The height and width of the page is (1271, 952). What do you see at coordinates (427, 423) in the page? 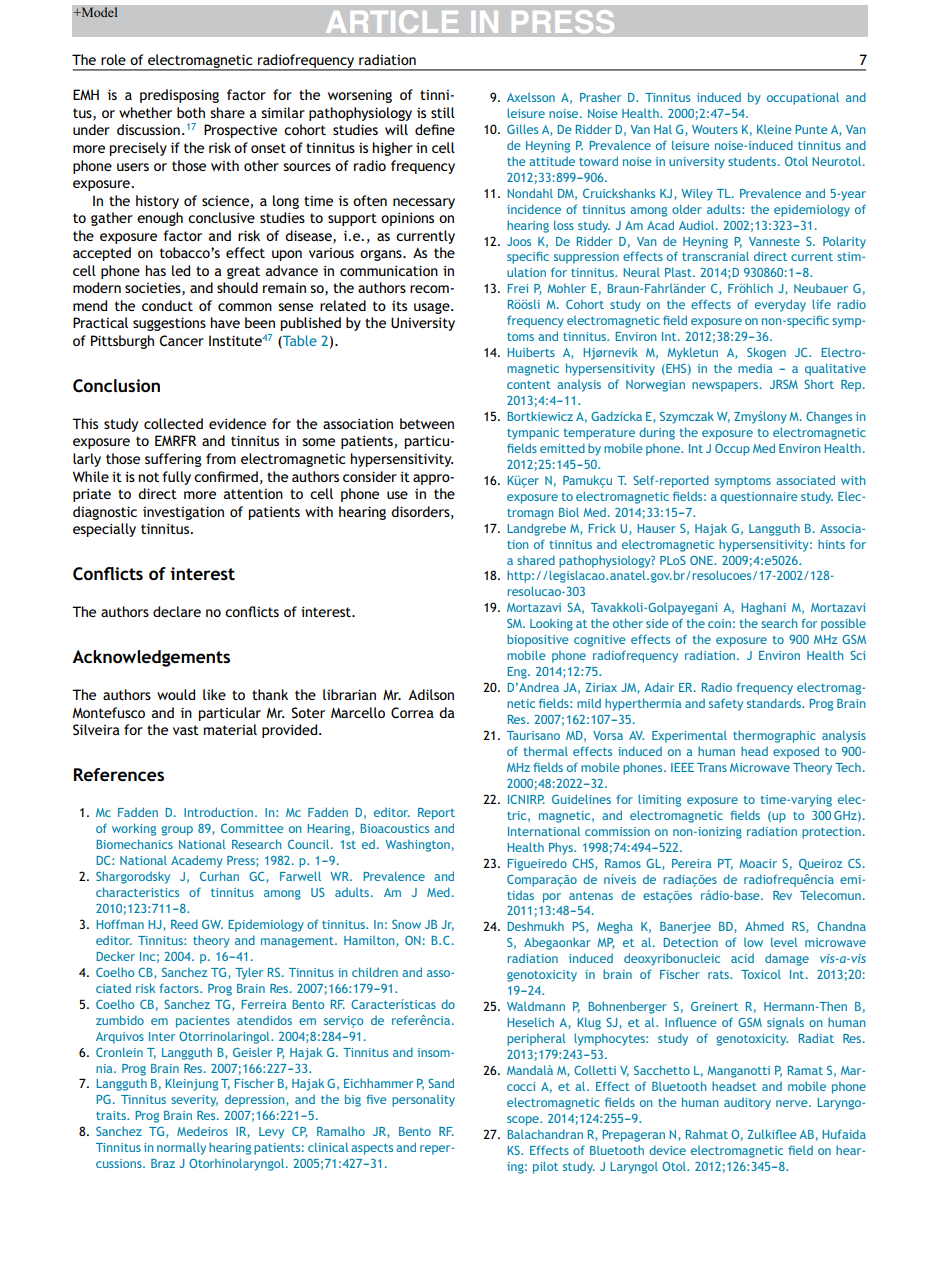
I see `between` at bounding box center [427, 423].
